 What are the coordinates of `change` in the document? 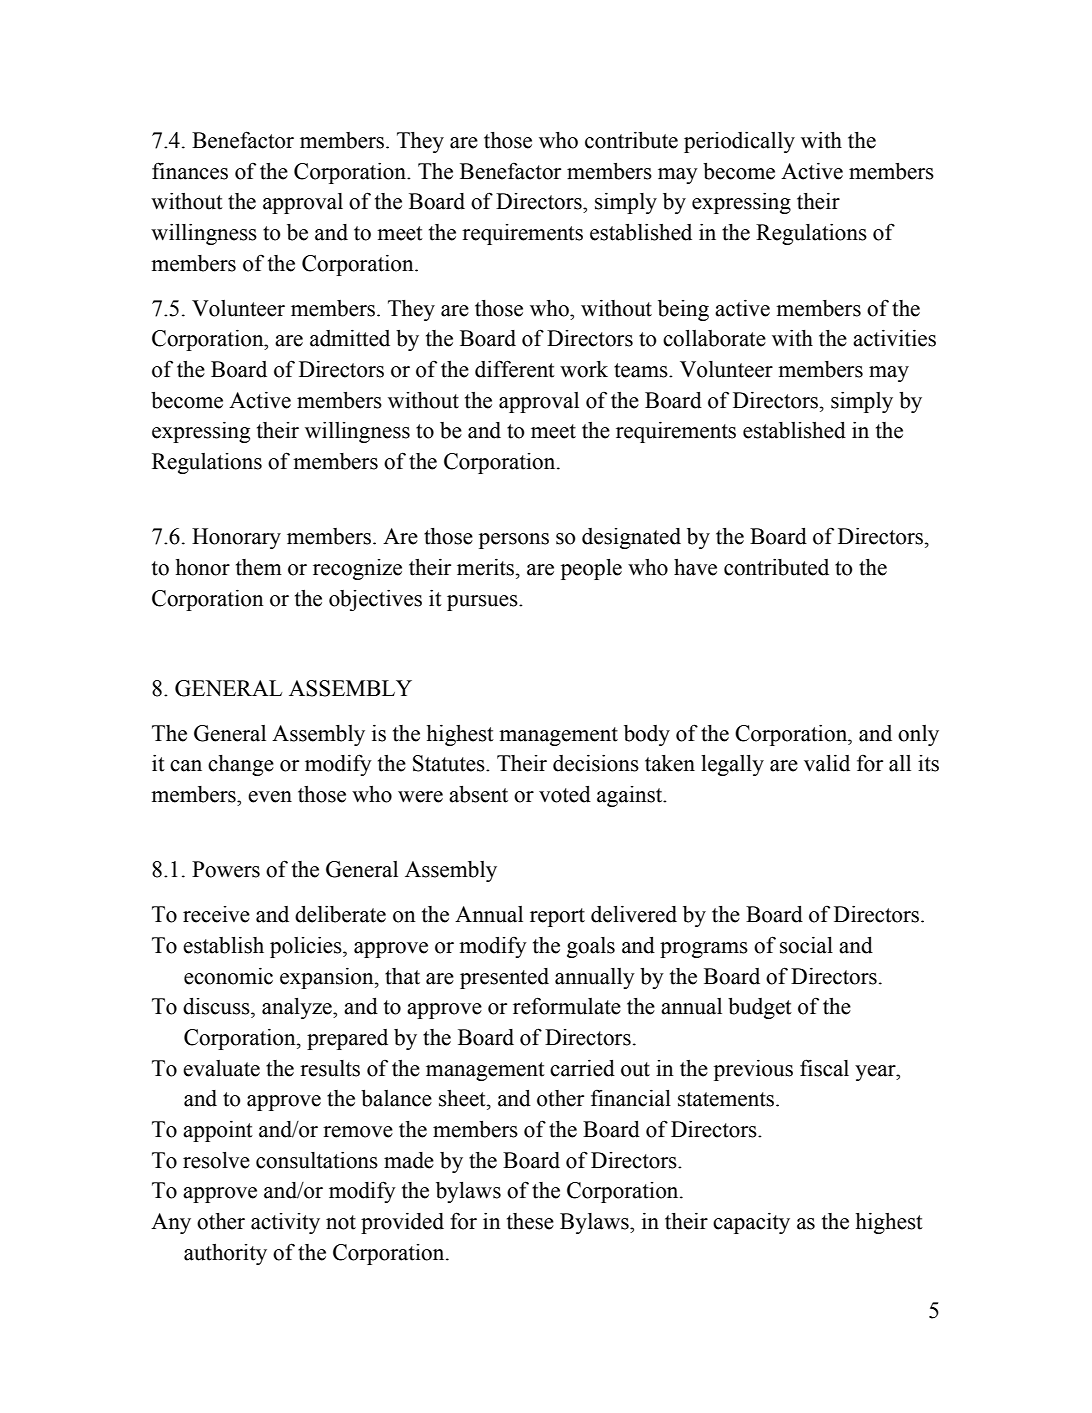 It's located at (241, 765).
